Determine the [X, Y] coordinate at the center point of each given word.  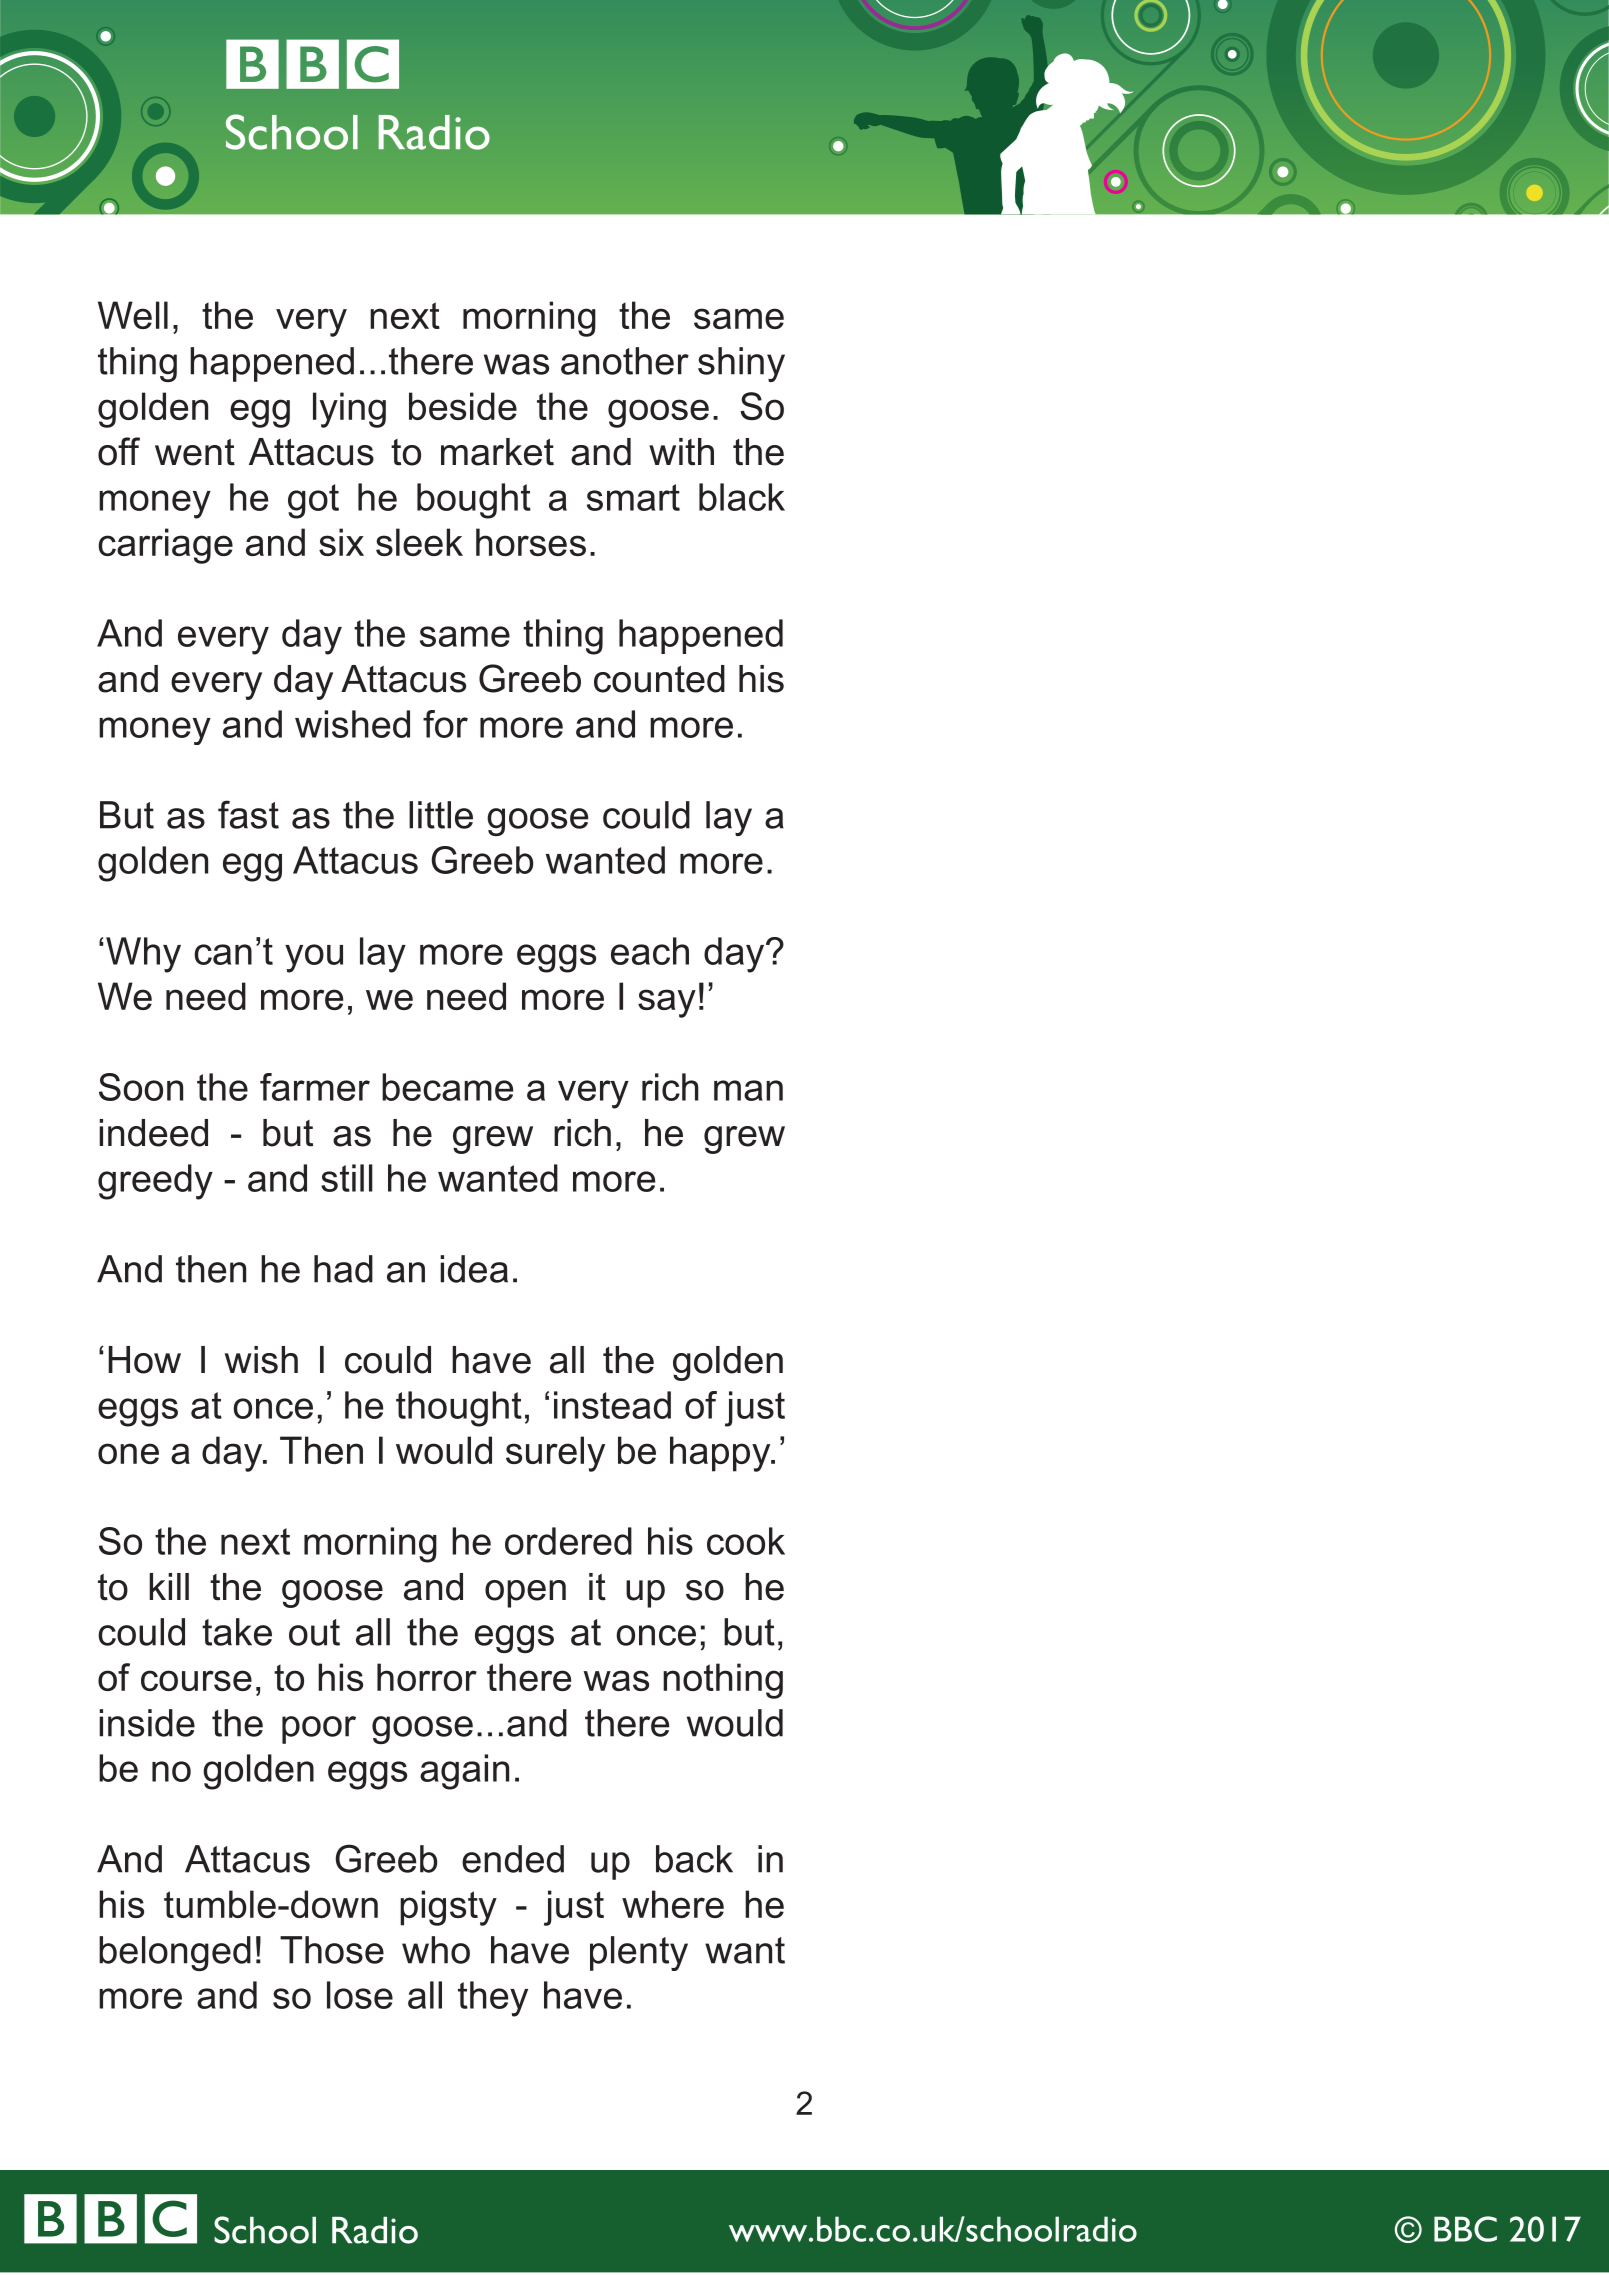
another [625, 361]
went [195, 452]
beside [463, 406]
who [436, 1950]
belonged [175, 1953]
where [673, 1904]
